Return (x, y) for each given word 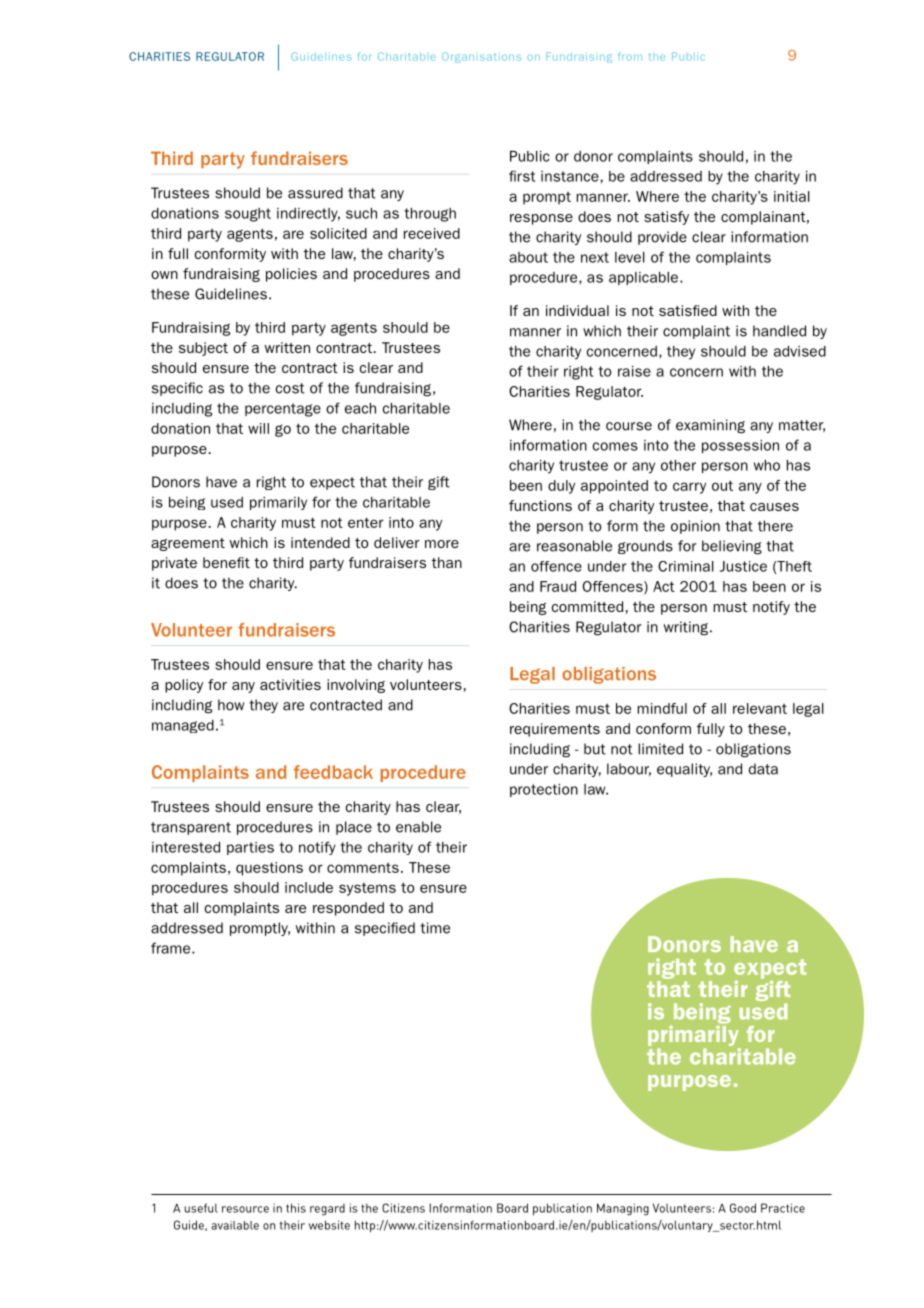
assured (315, 193)
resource (245, 1209)
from (630, 56)
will (258, 428)
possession (740, 446)
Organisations (481, 57)
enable (418, 827)
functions (540, 505)
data (763, 769)
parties (250, 848)
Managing (623, 1209)
